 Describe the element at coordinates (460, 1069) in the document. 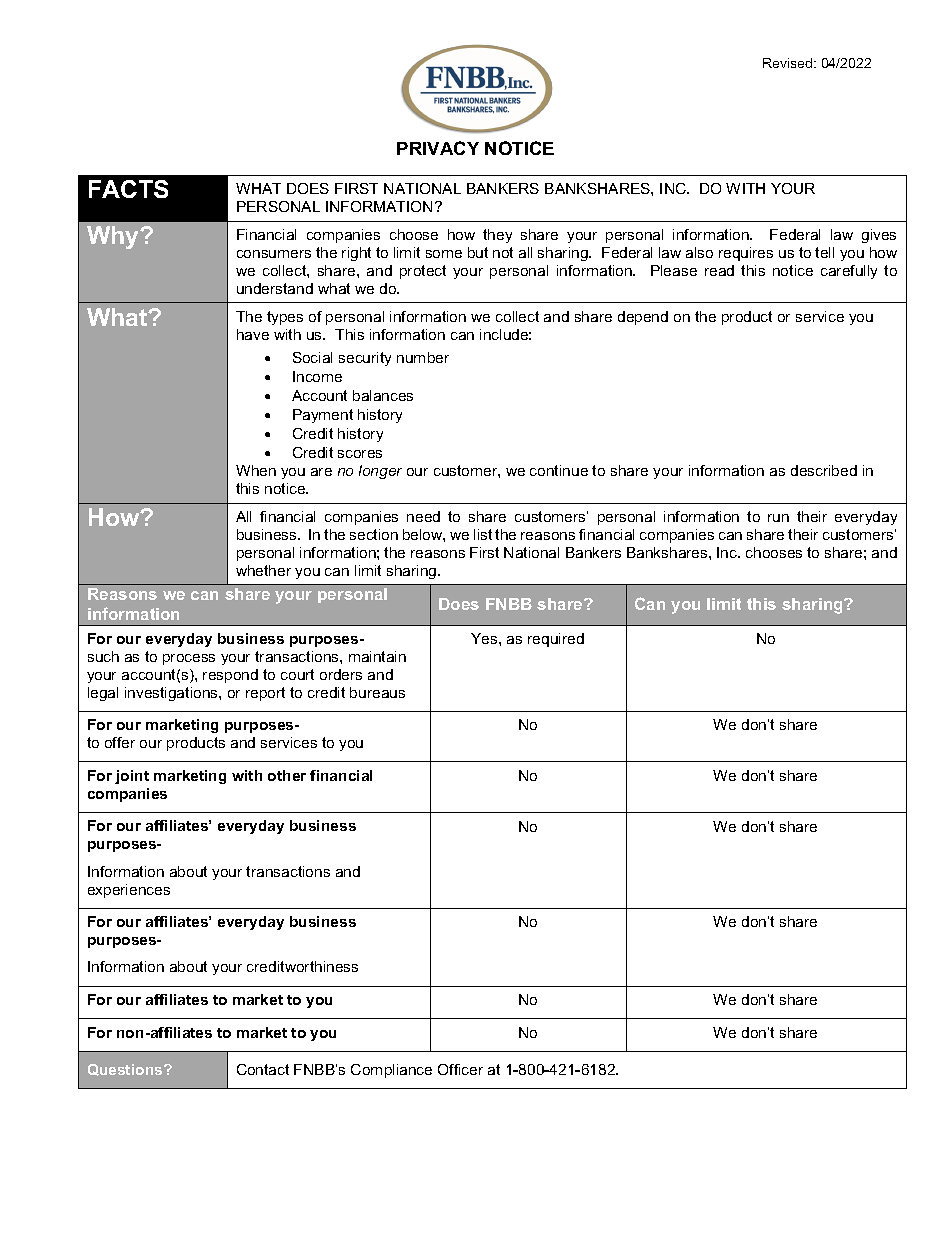

I see `Officer` at that location.
